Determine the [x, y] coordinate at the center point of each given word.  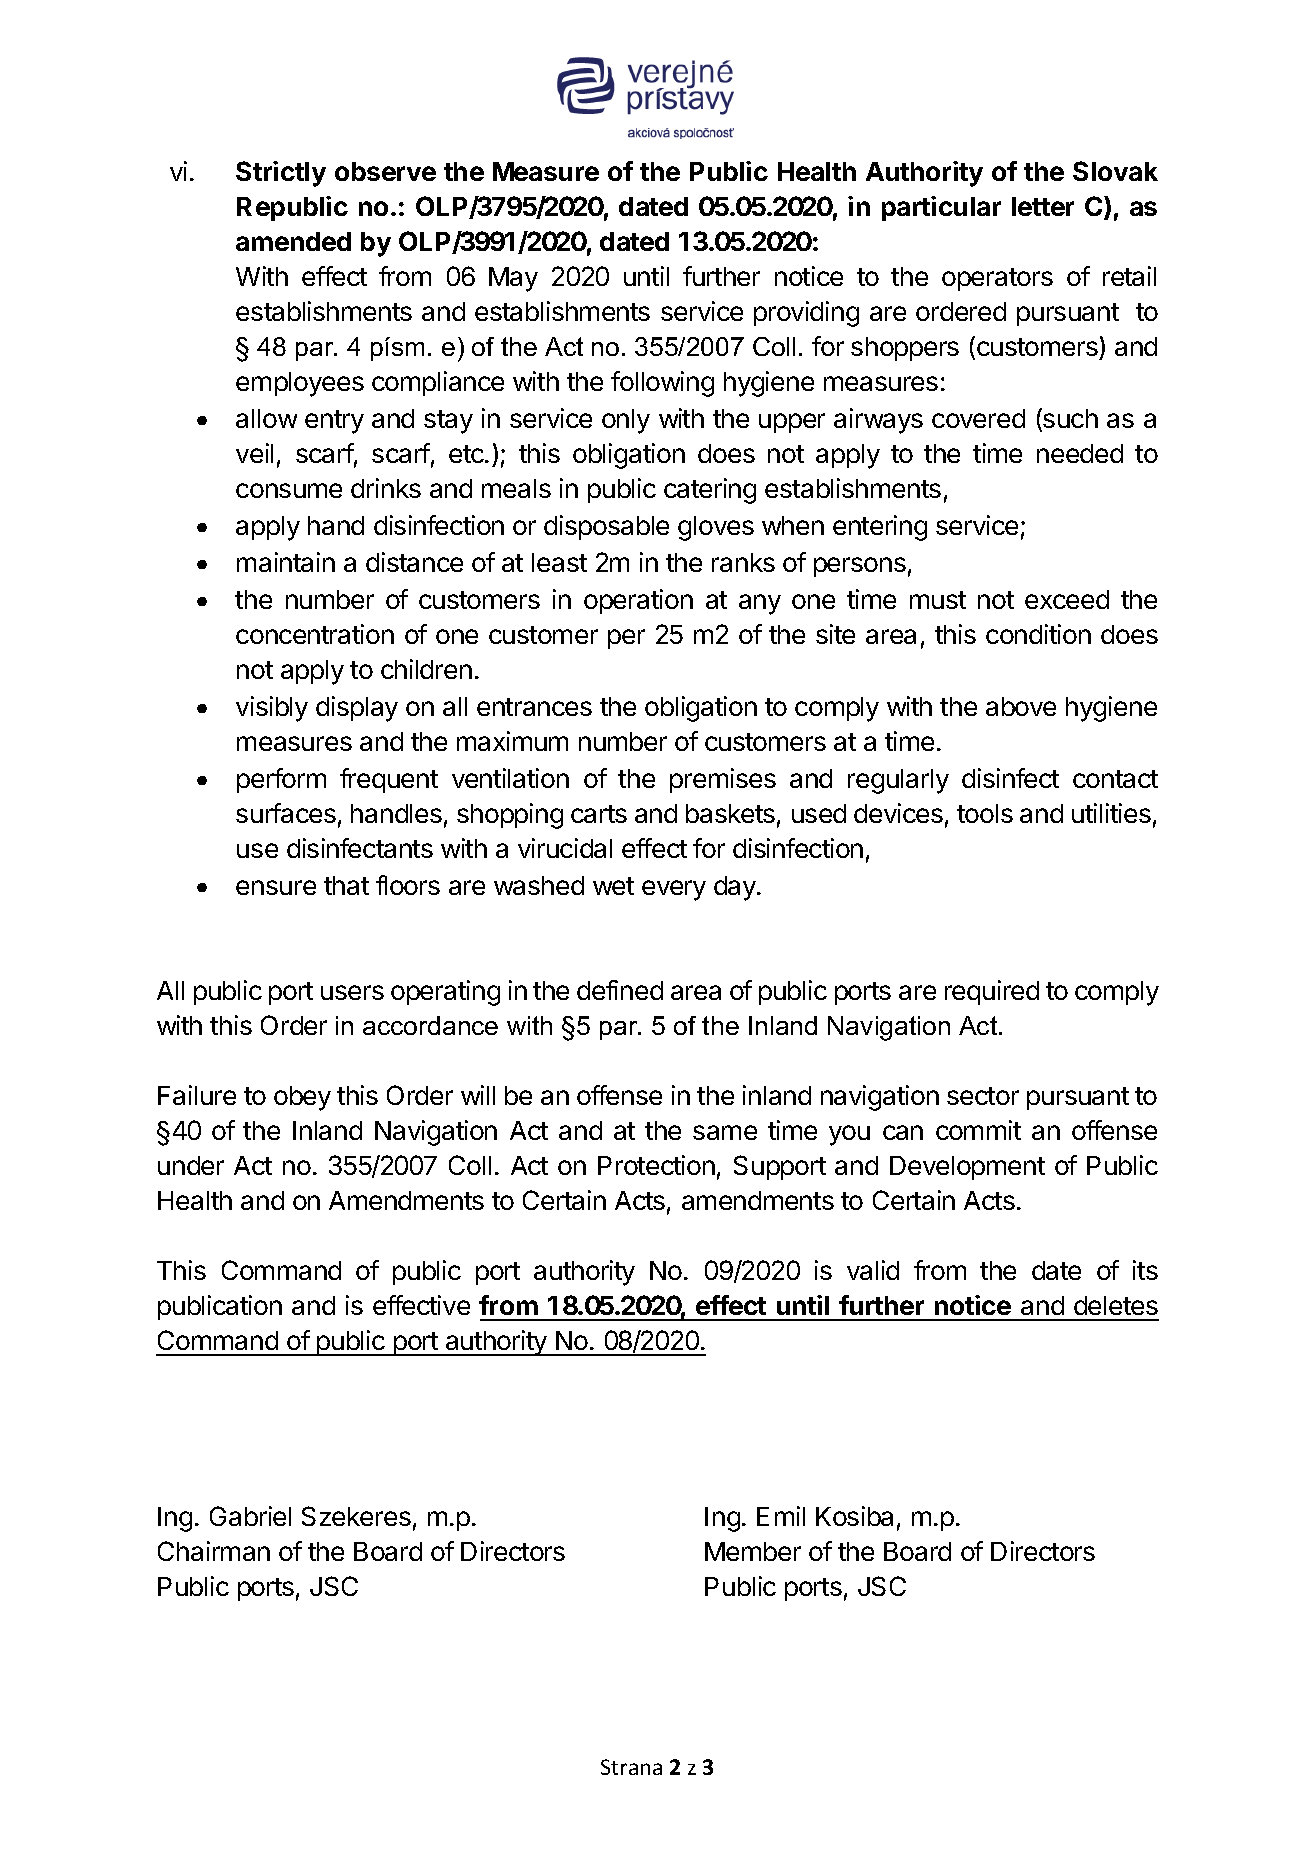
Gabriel [250, 1516]
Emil [781, 1516]
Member [753, 1551]
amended [293, 241]
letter [1043, 206]
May [513, 279]
